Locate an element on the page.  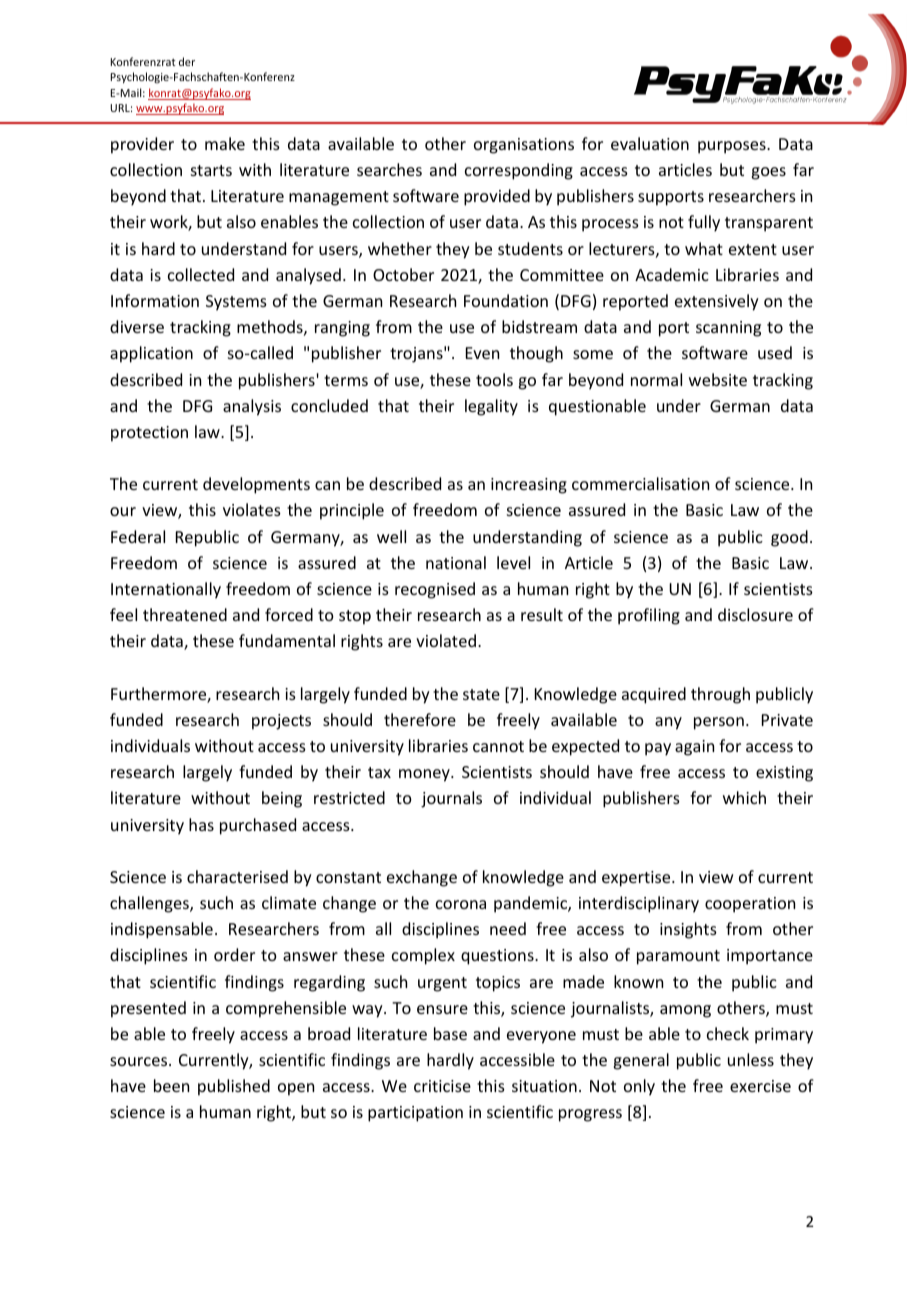
provided is located at coordinates (497, 197).
